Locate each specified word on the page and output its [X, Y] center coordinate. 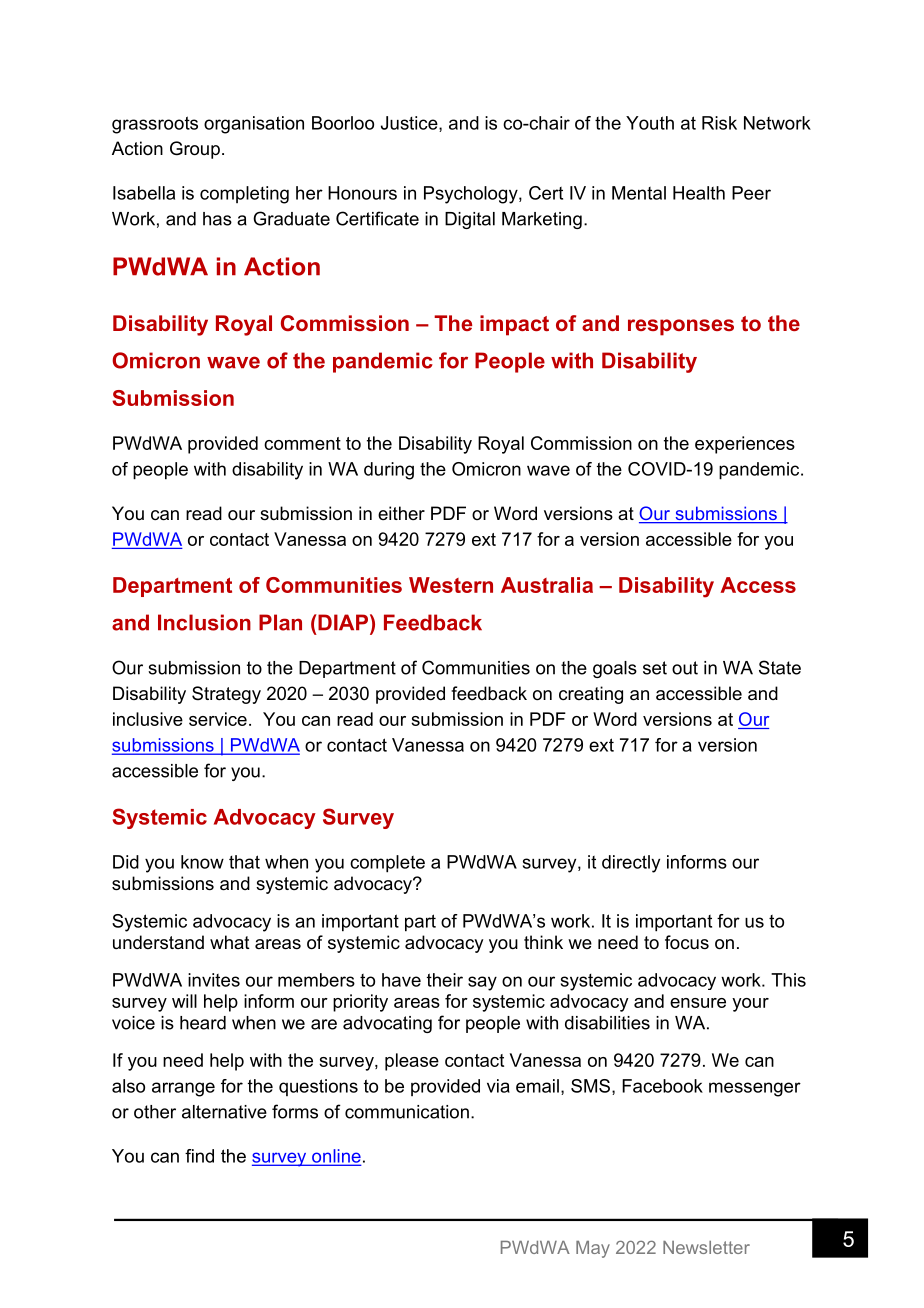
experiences [745, 445]
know [202, 862]
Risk [719, 123]
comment [302, 443]
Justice [410, 124]
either [401, 513]
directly [631, 864]
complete [387, 864]
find [199, 1156]
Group [195, 150]
